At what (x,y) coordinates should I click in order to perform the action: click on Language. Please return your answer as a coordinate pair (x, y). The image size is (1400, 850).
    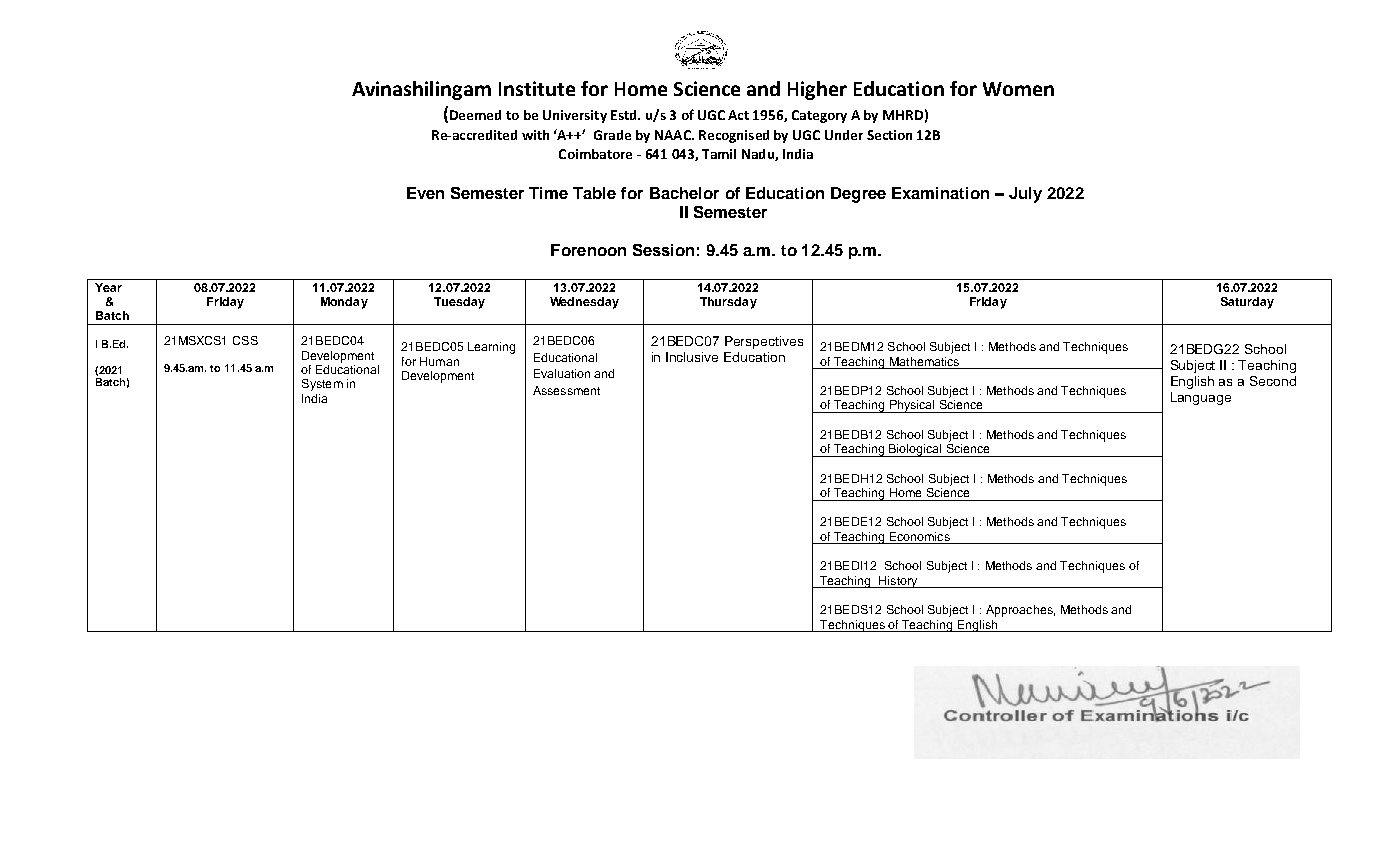
    Looking at the image, I should click on (1201, 398).
